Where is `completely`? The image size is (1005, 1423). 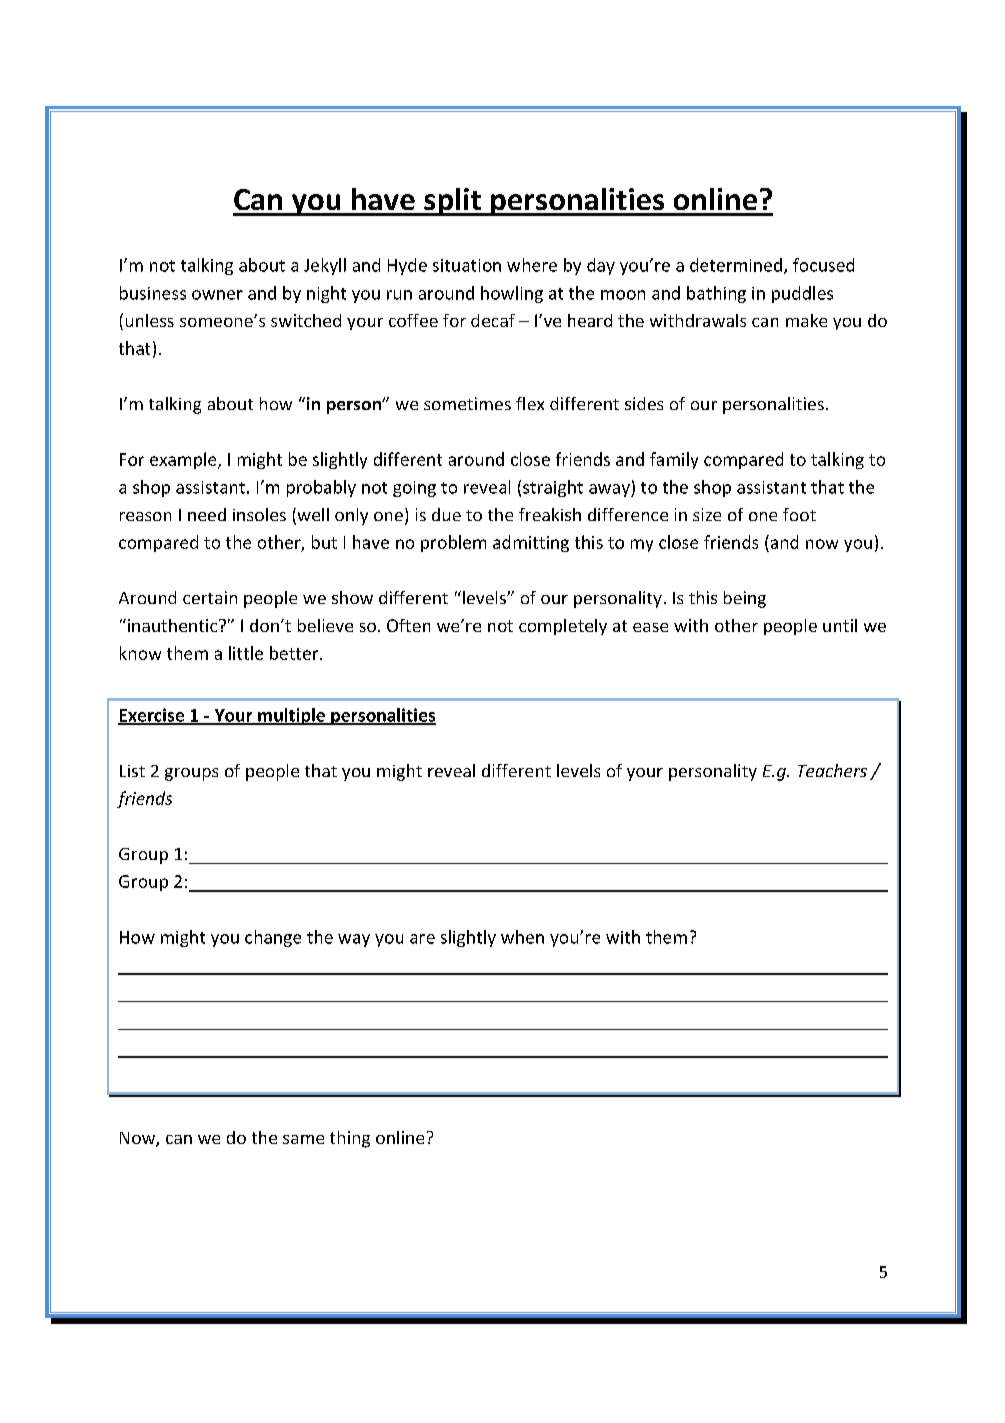
completely is located at coordinates (563, 627).
